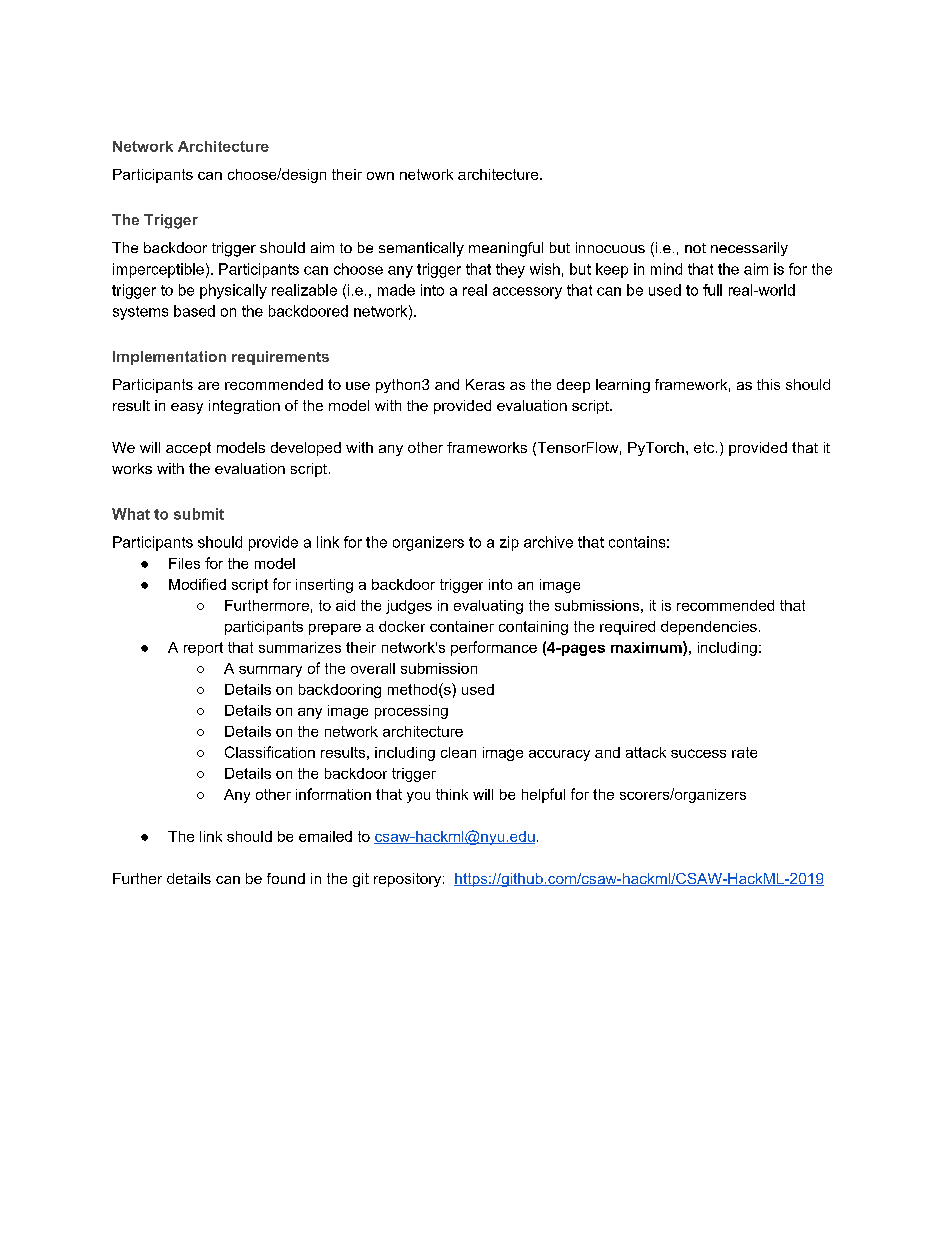  Describe the element at coordinates (548, 542) in the image. I see `archive` at that location.
